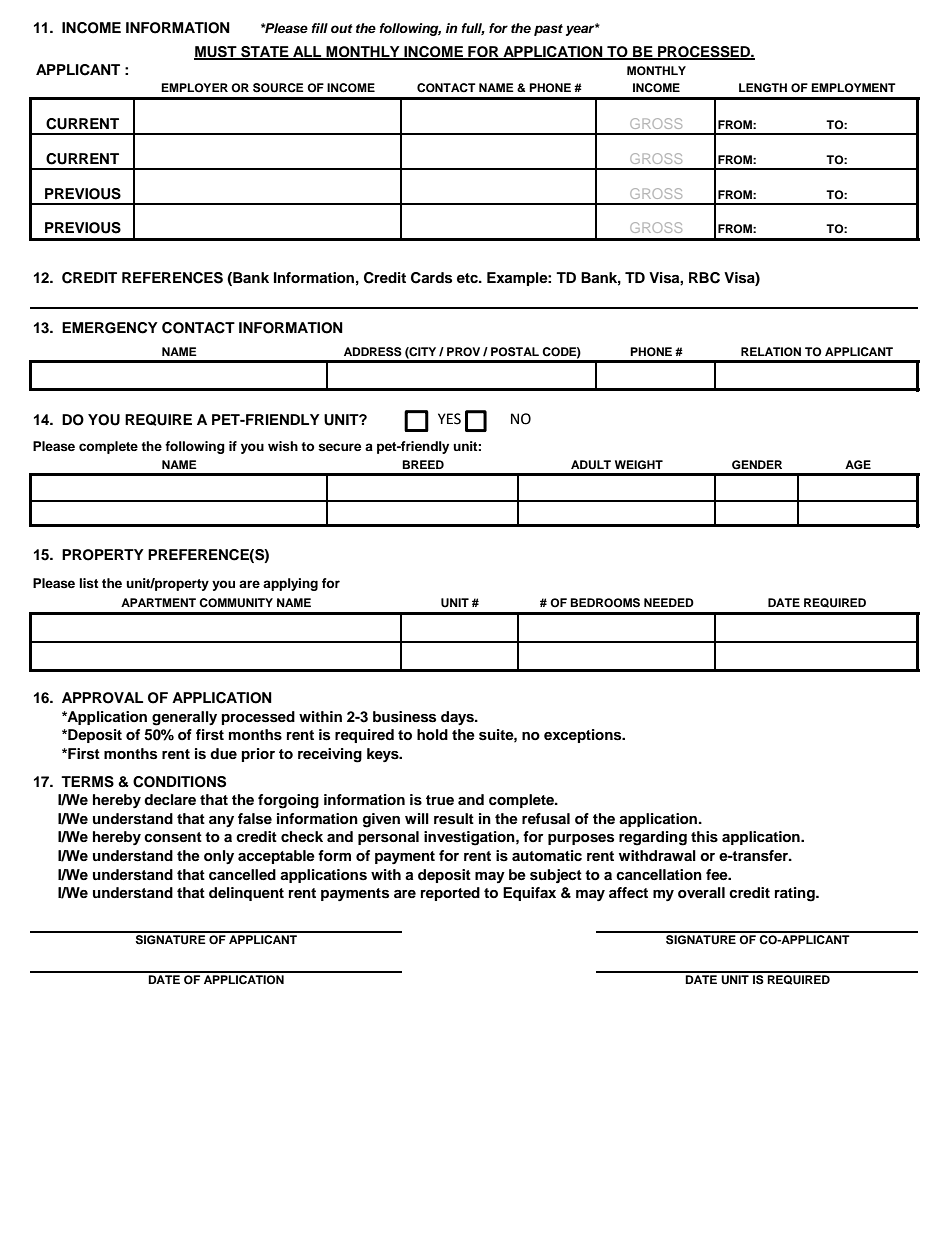 The height and width of the image is (1233, 952). What do you see at coordinates (473, 29) in the image?
I see `full` at bounding box center [473, 29].
